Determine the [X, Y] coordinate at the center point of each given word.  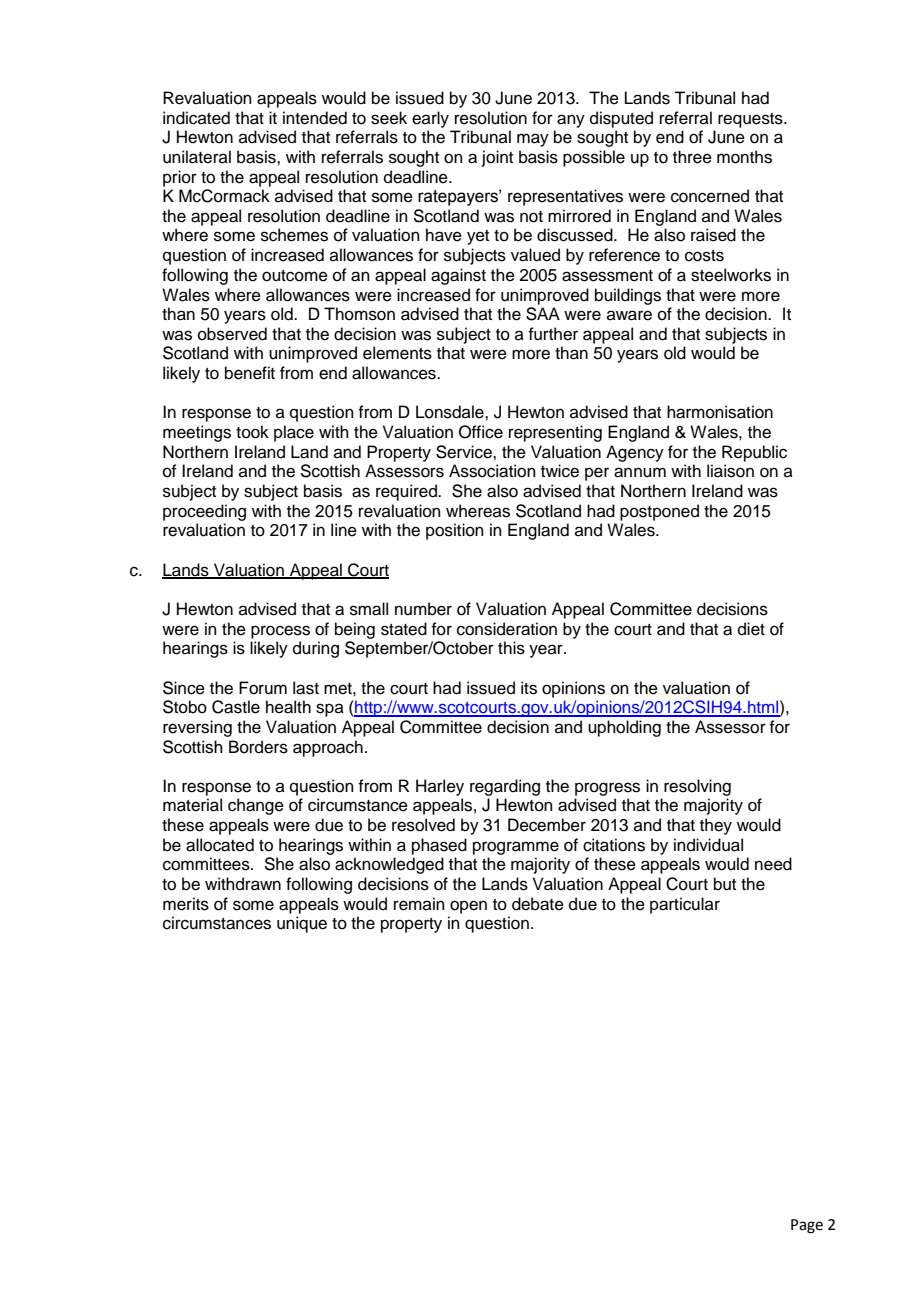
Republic [754, 453]
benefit [250, 373]
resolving [697, 787]
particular [685, 905]
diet [751, 629]
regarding [505, 787]
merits [186, 904]
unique [302, 924]
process [280, 632]
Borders [258, 747]
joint [497, 158]
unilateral [197, 157]
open [468, 907]
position [455, 531]
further [553, 334]
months [744, 157]
